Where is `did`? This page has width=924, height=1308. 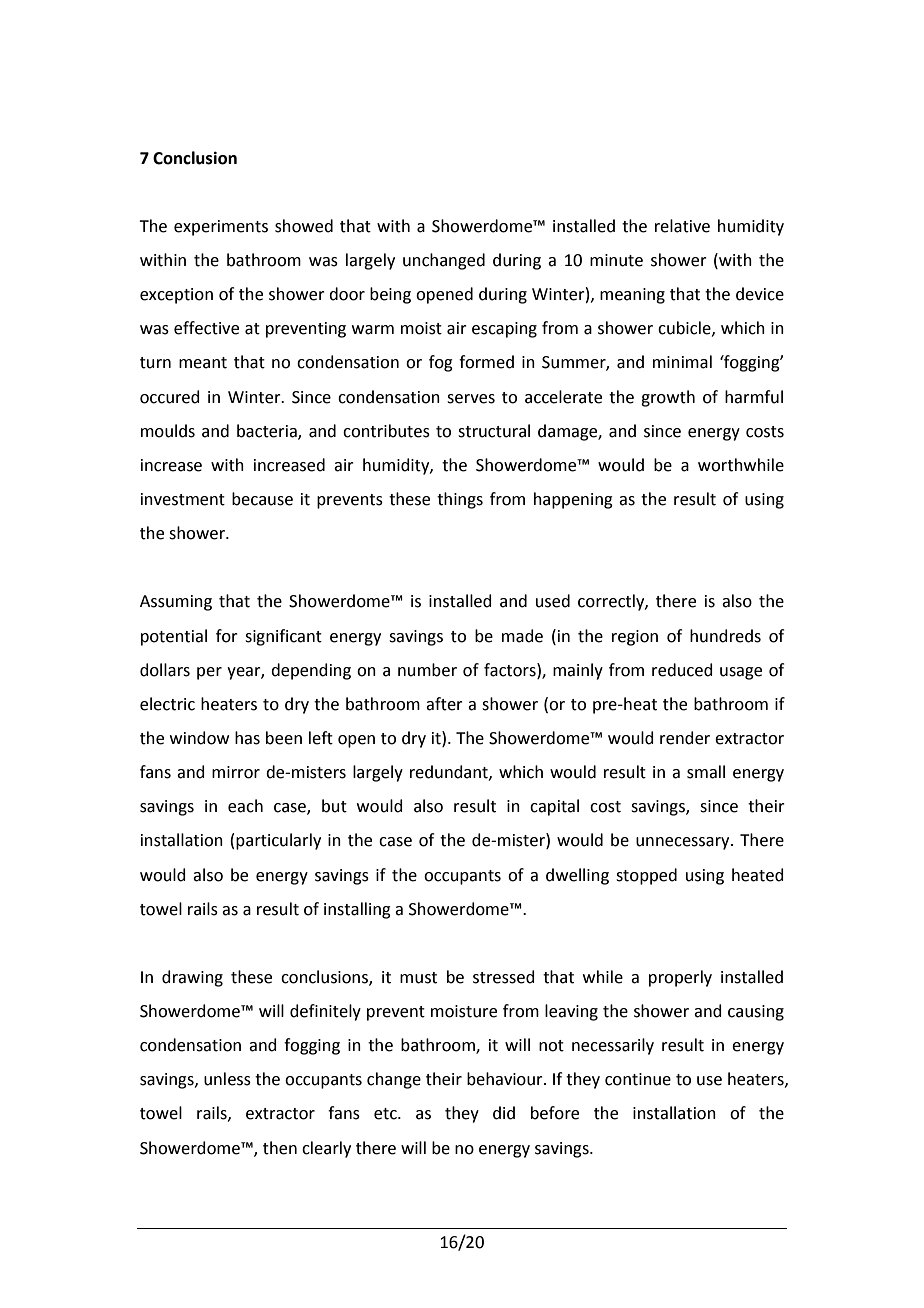 did is located at coordinates (504, 1113).
